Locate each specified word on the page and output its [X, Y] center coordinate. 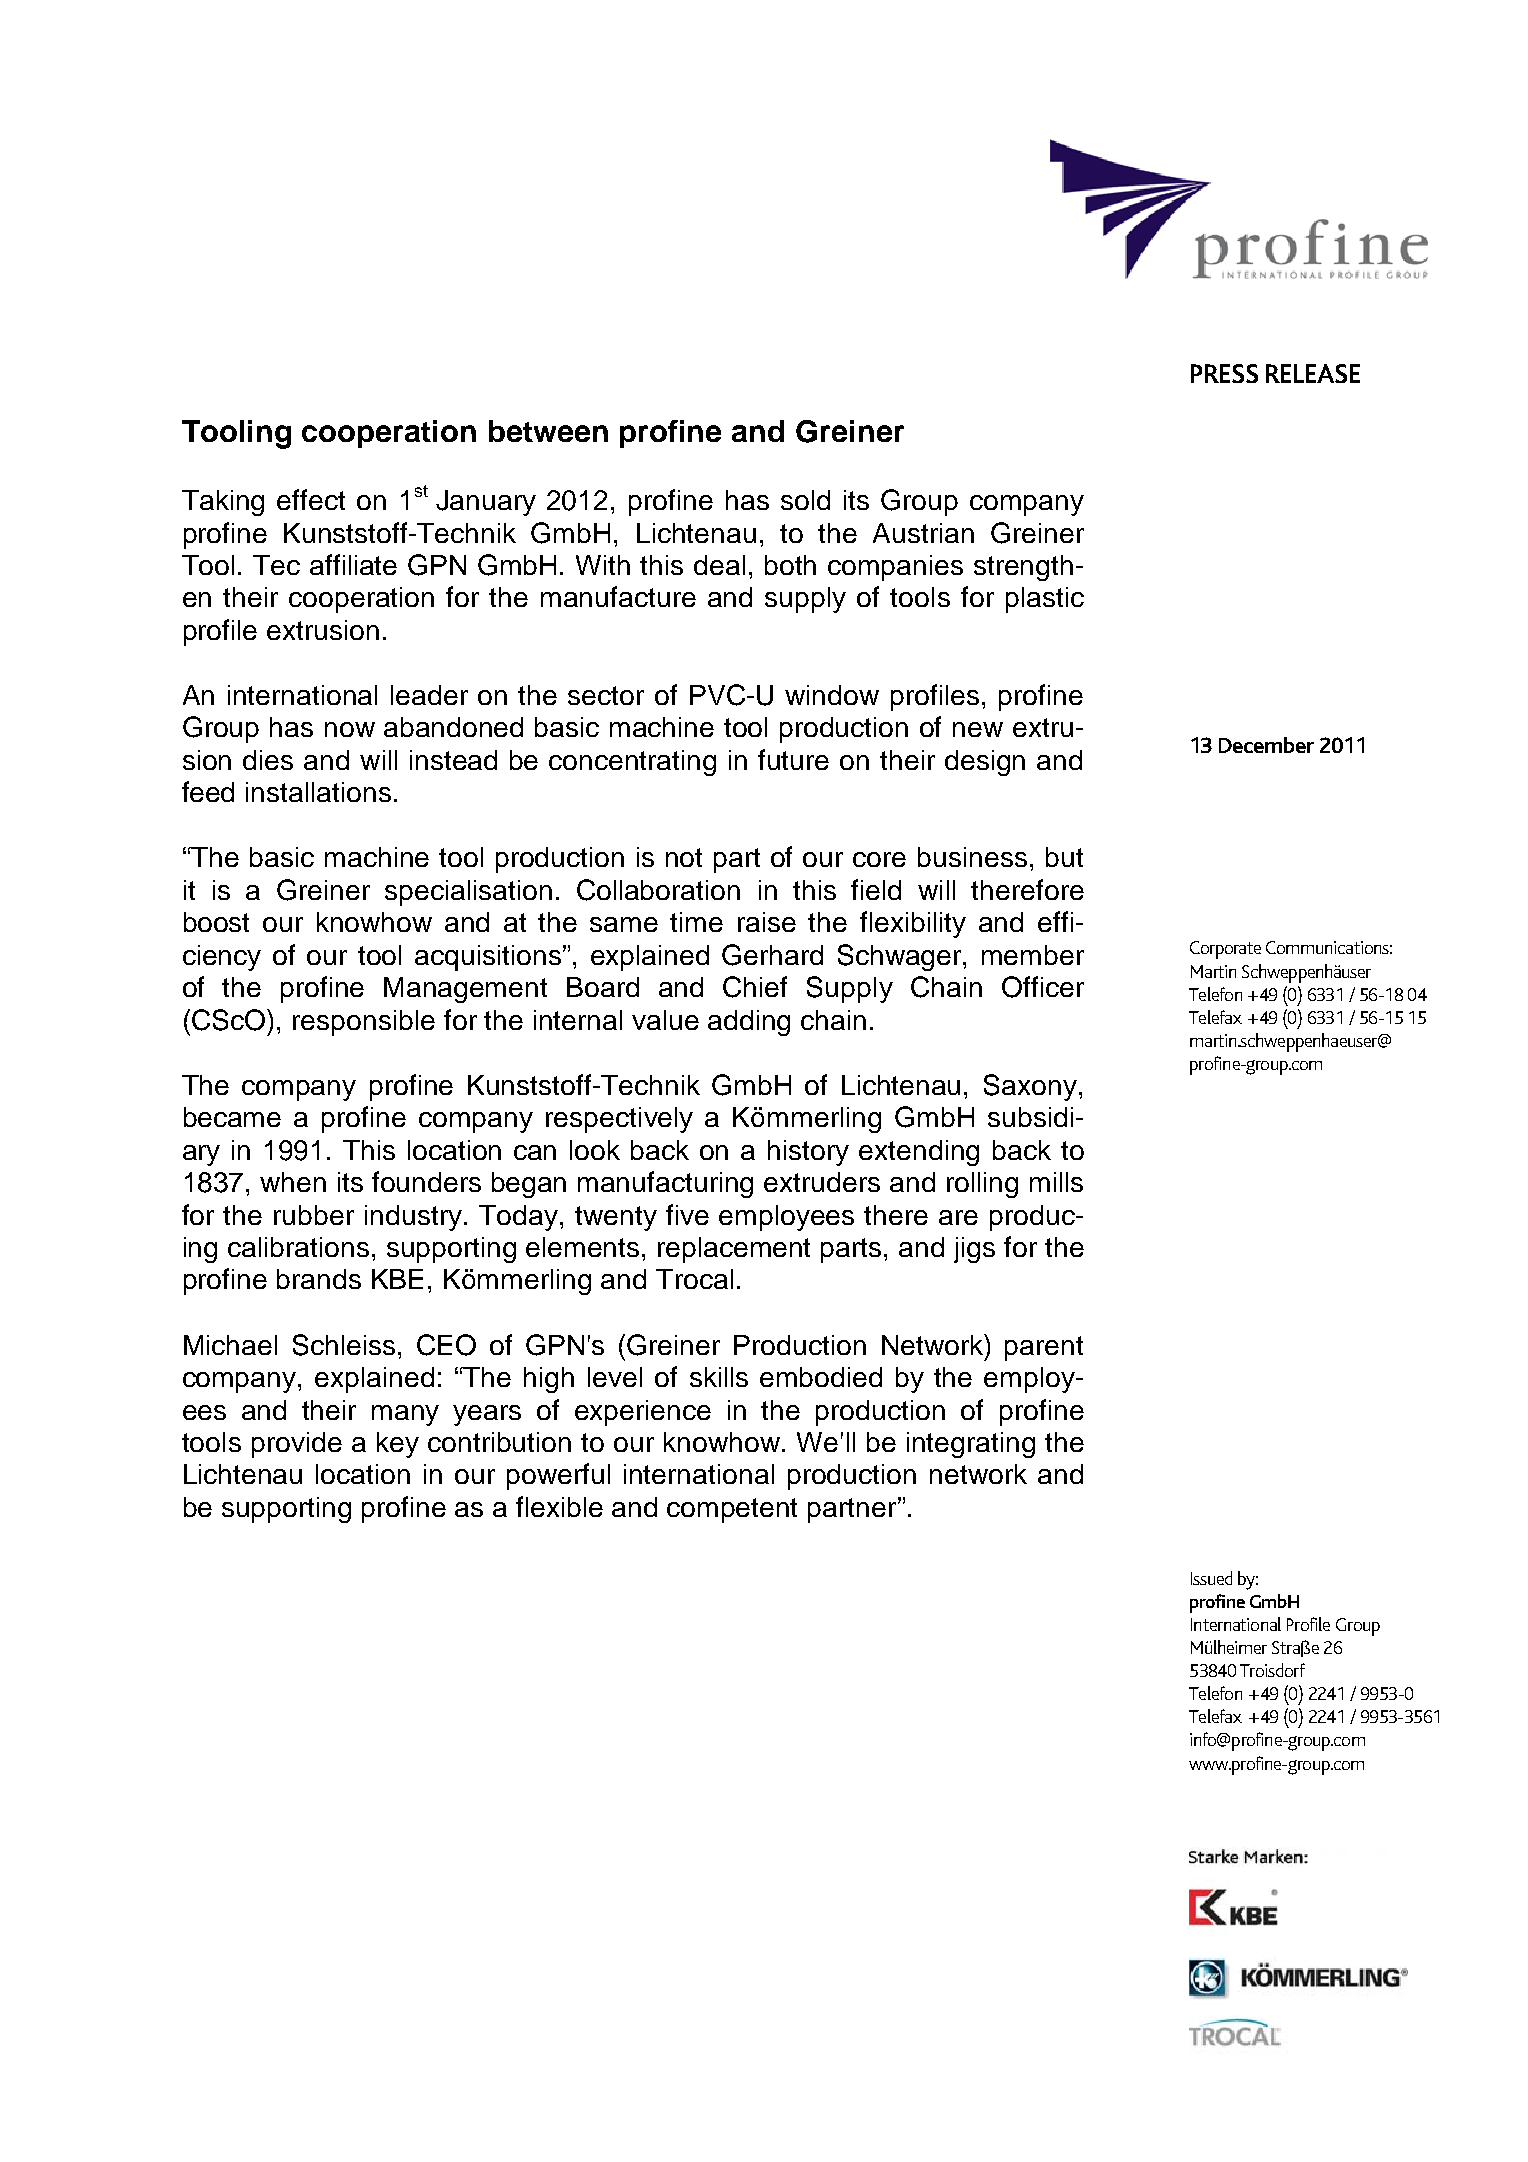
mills [1056, 1182]
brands [319, 1279]
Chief [755, 987]
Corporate [1225, 950]
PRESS [1224, 373]
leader [429, 695]
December [1266, 745]
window [832, 695]
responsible [364, 1023]
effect [311, 499]
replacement [734, 1250]
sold [805, 500]
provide [297, 1445]
